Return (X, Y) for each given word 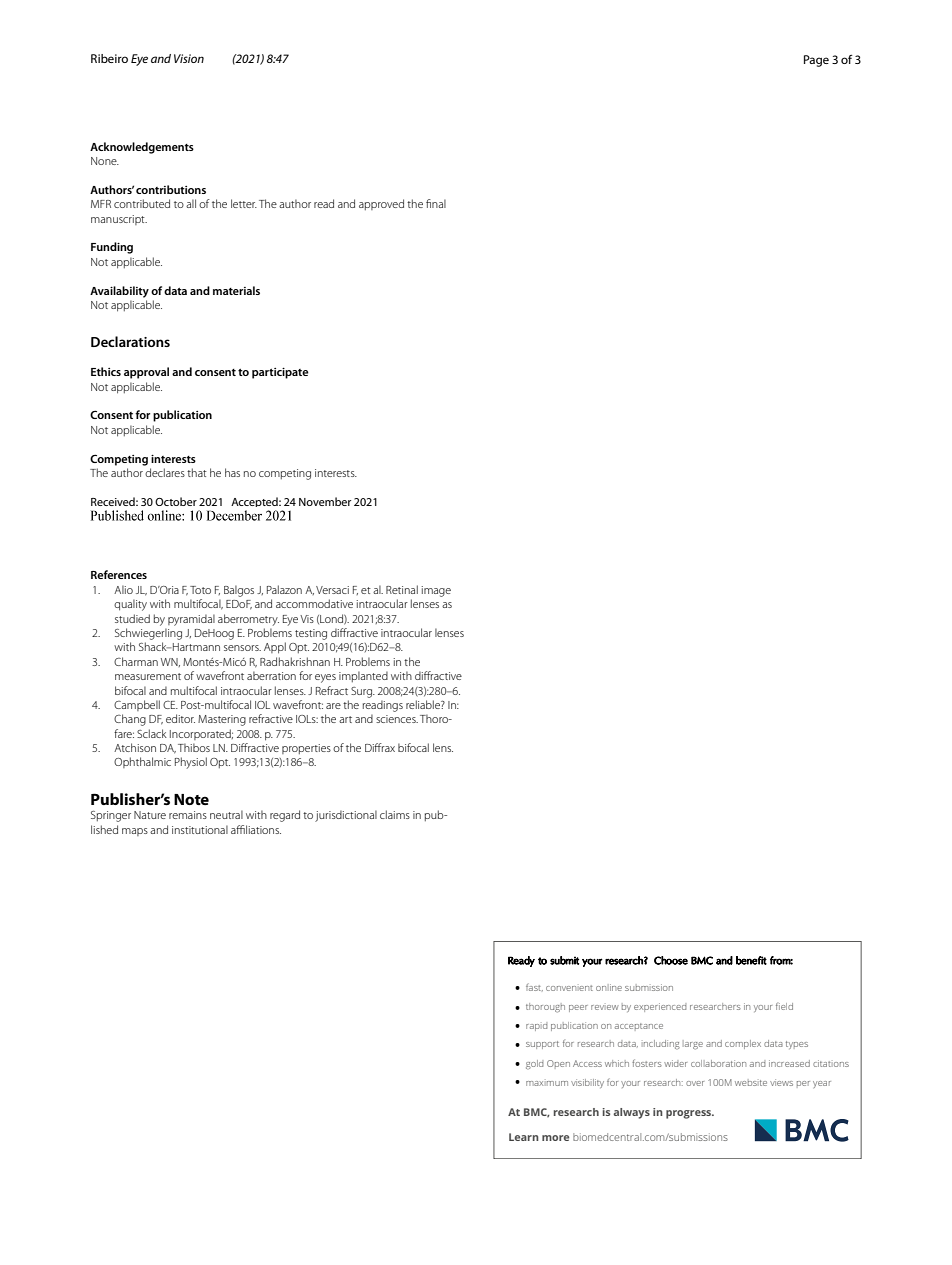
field (784, 1006)
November (325, 501)
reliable (424, 704)
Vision (189, 58)
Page (816, 61)
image (436, 591)
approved (381, 204)
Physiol (191, 763)
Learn (524, 1137)
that (197, 472)
